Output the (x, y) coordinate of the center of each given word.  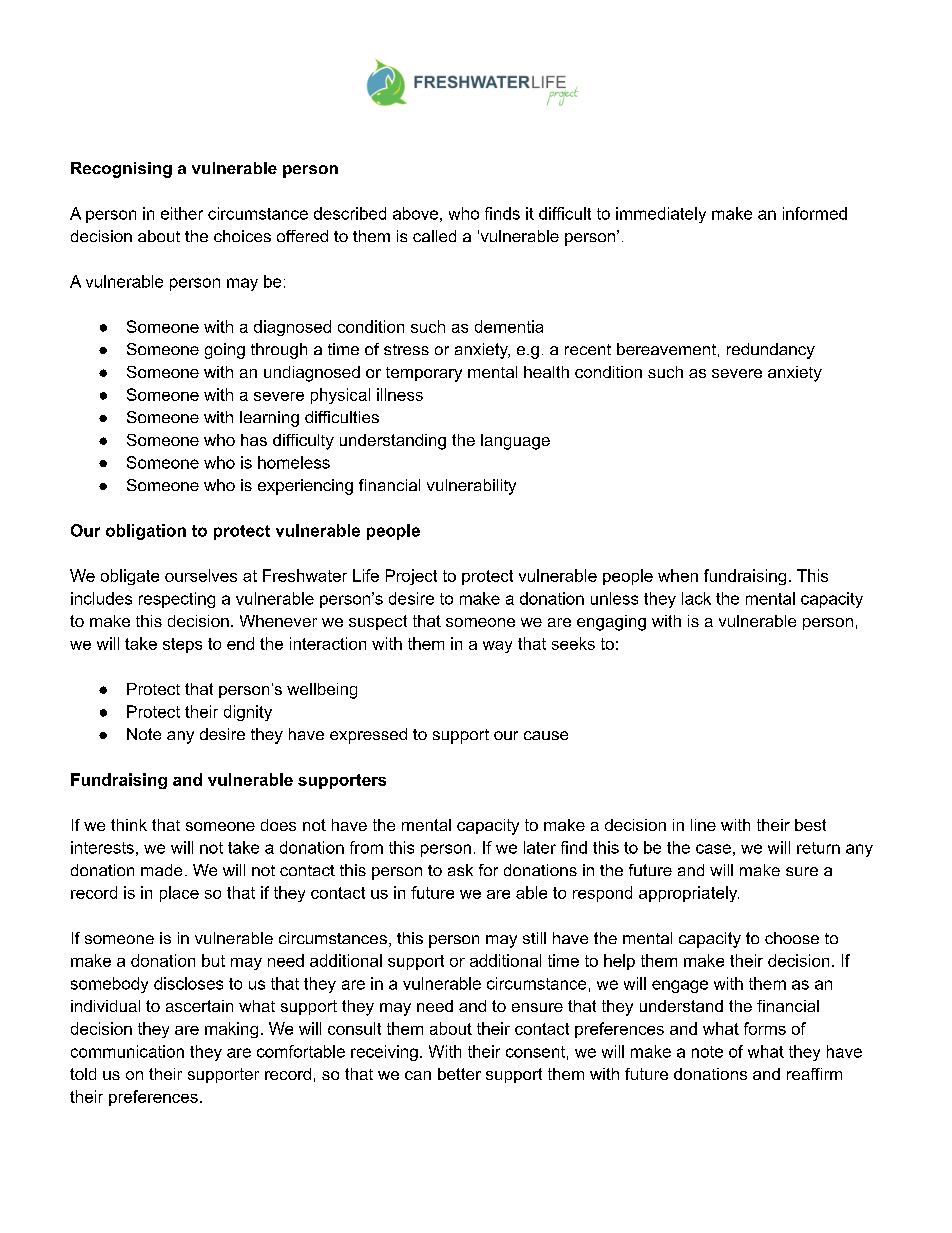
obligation (146, 532)
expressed (368, 736)
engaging (611, 623)
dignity (248, 713)
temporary (424, 374)
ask (460, 870)
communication (127, 1051)
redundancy (771, 351)
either (182, 213)
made (161, 870)
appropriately (689, 894)
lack (696, 598)
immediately (661, 215)
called (434, 236)
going (225, 351)
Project (411, 577)
